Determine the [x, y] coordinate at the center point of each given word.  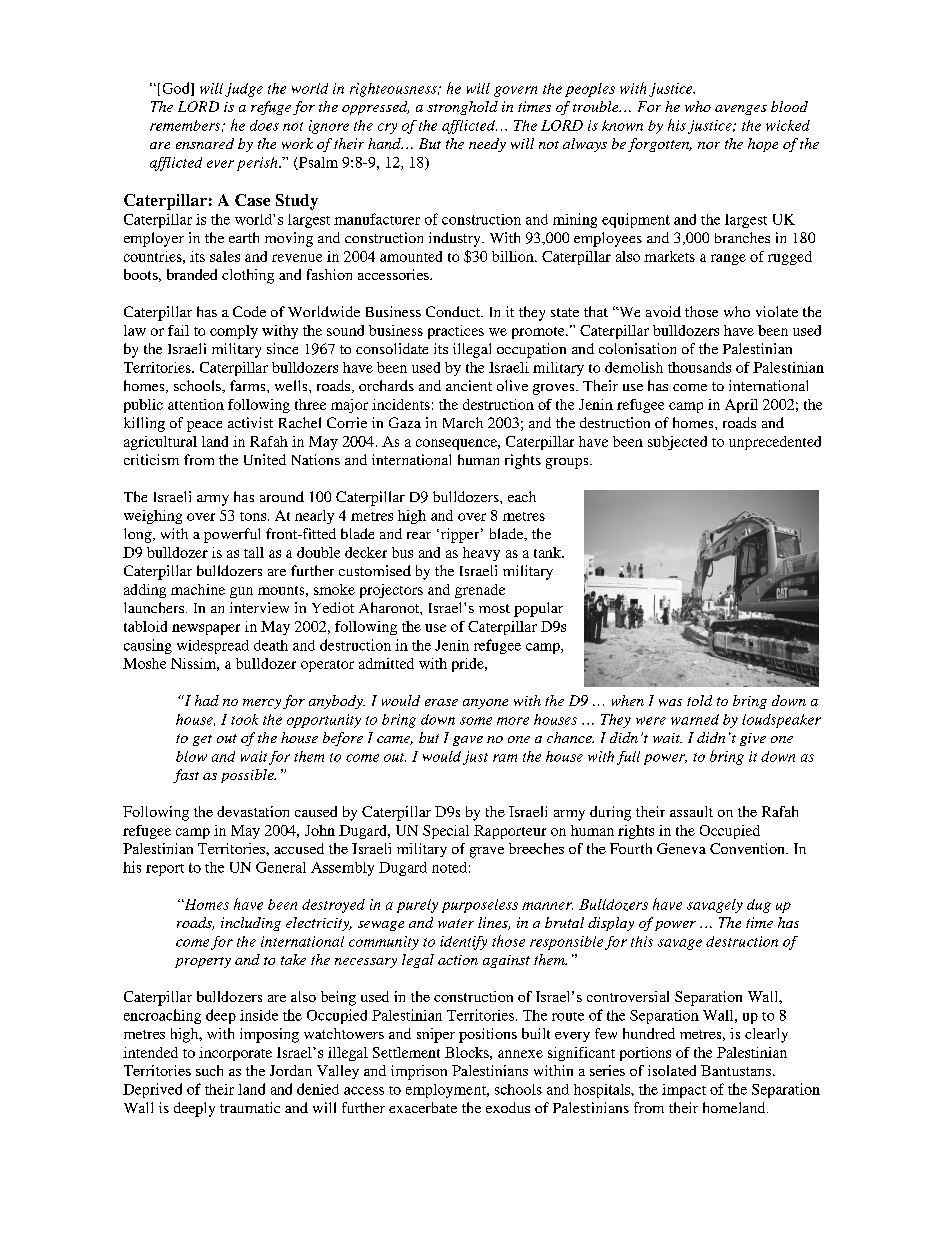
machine [198, 589]
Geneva [681, 848]
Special [446, 832]
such [209, 1070]
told [699, 700]
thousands [699, 367]
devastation [253, 811]
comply [234, 332]
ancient [469, 385]
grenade [480, 591]
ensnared [205, 143]
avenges [741, 110]
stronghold [462, 108]
